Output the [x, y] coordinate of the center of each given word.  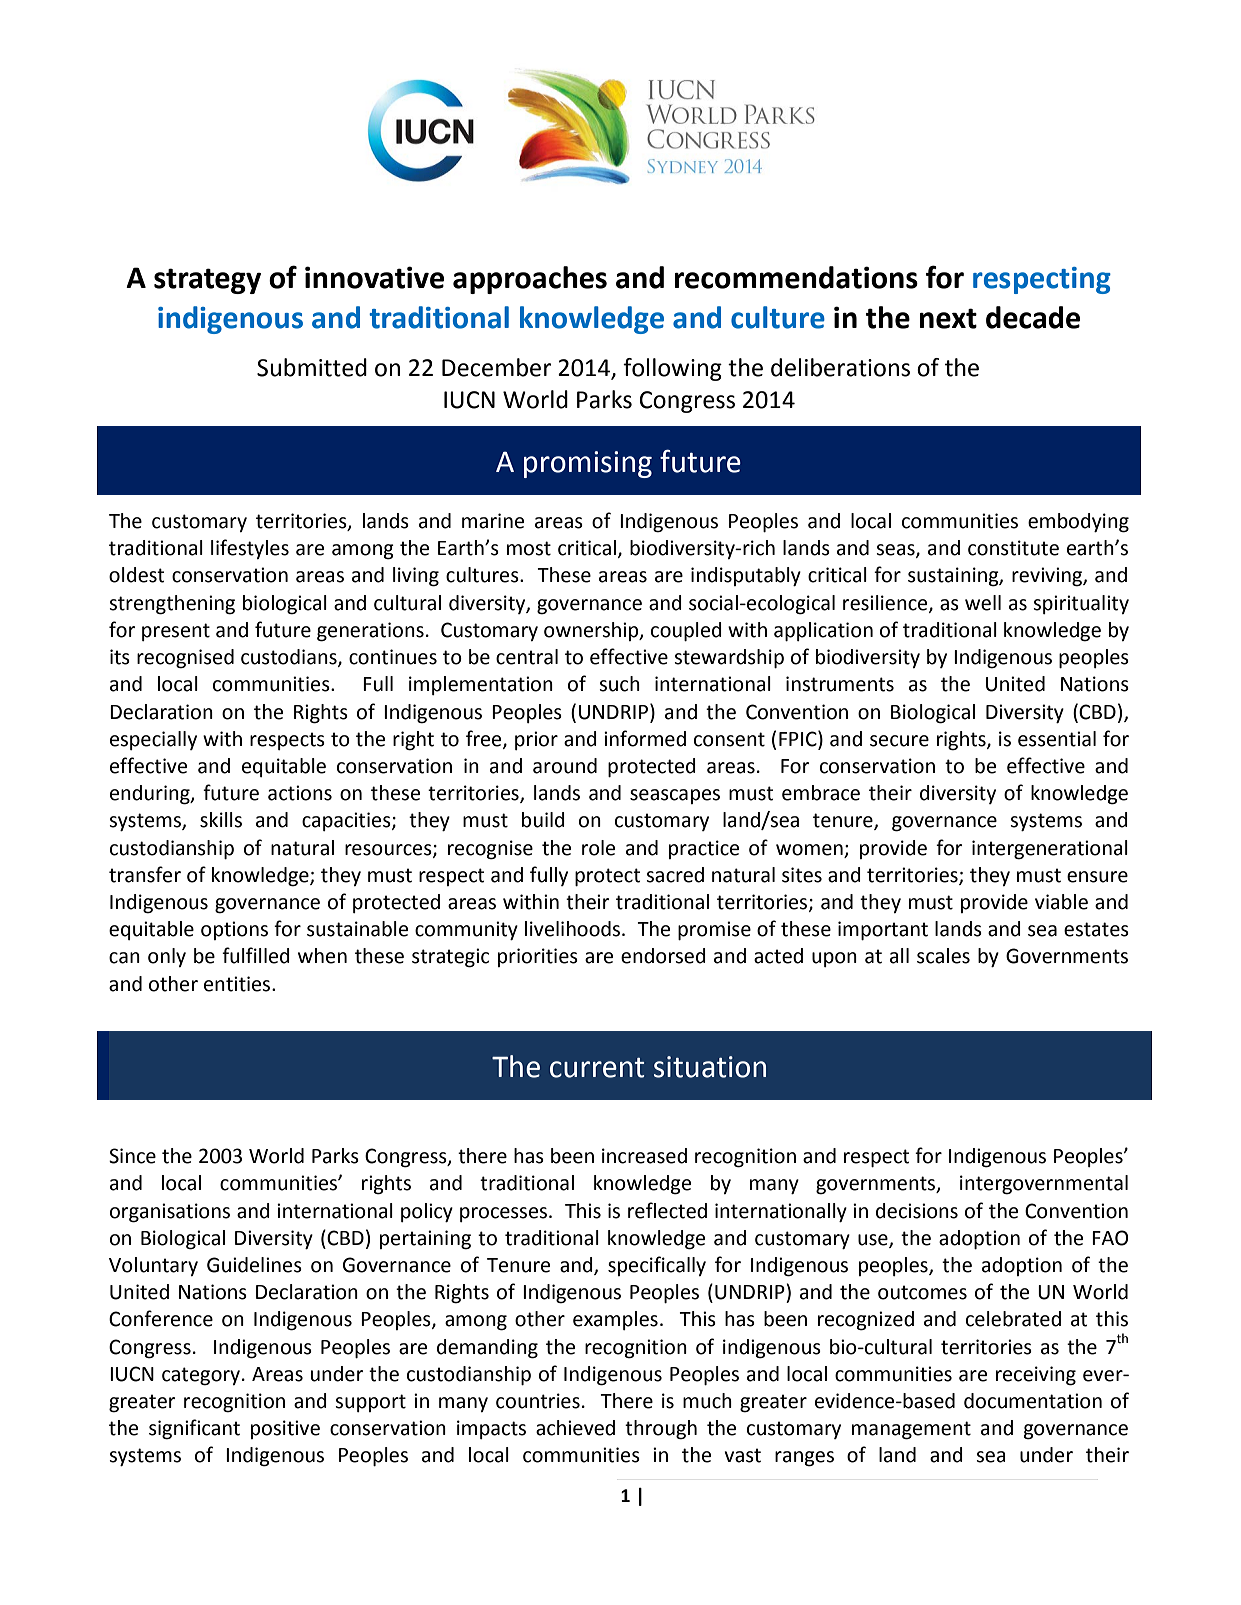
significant [194, 1429]
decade [1033, 317]
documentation [1033, 1401]
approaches [530, 280]
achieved [575, 1428]
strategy [207, 281]
